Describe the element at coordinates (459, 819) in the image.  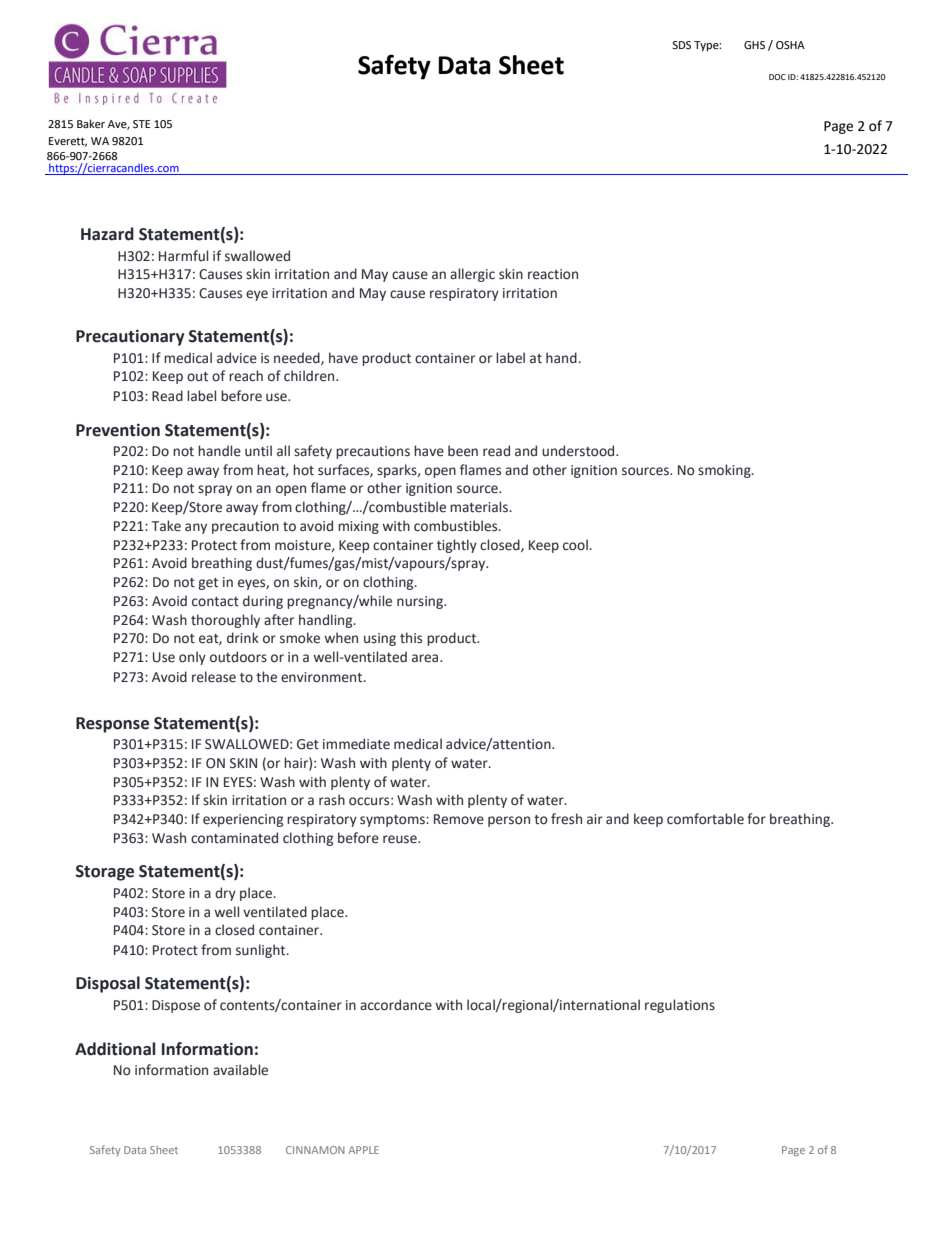
I see `Remove` at that location.
